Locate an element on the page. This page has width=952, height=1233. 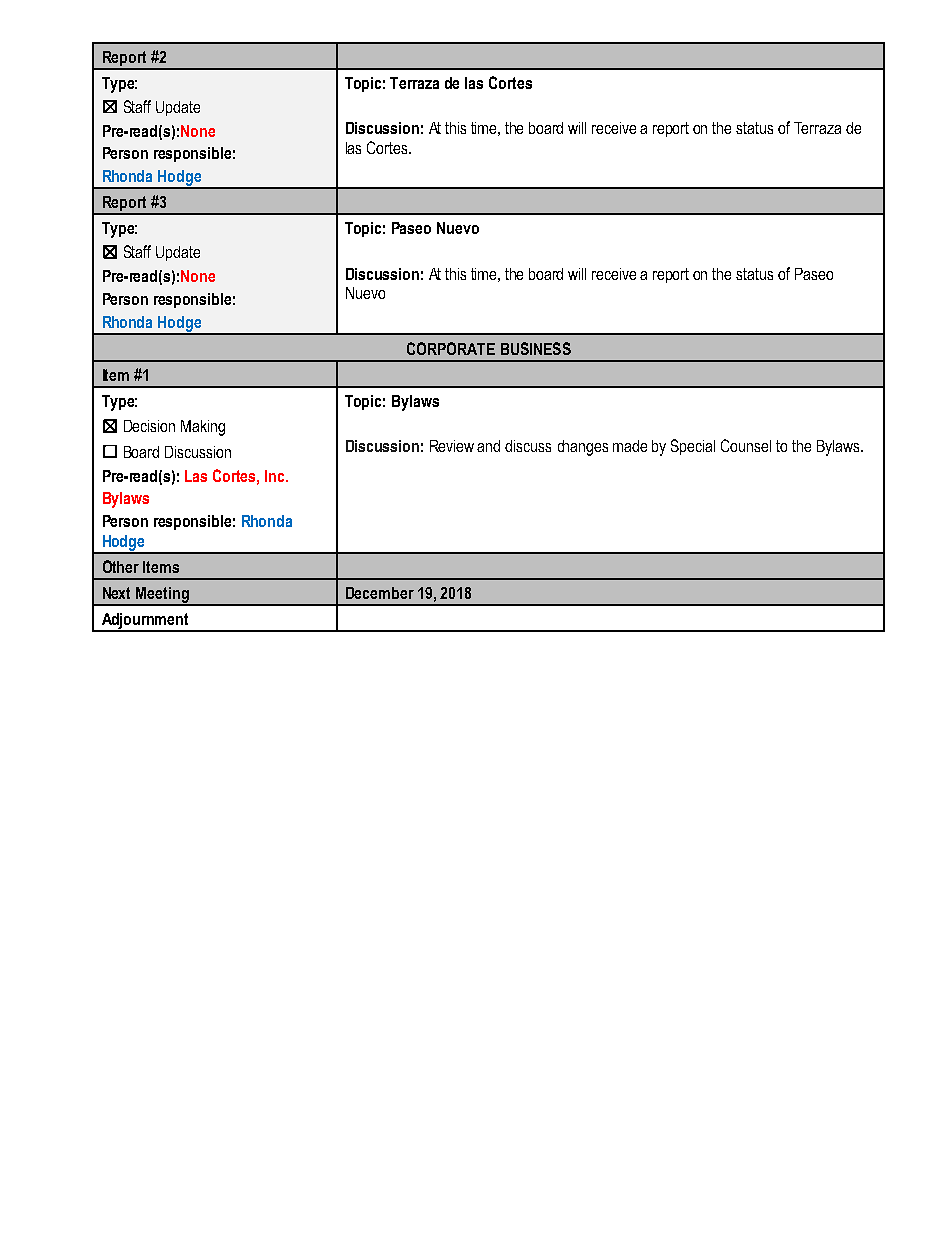
Inc is located at coordinates (276, 476).
